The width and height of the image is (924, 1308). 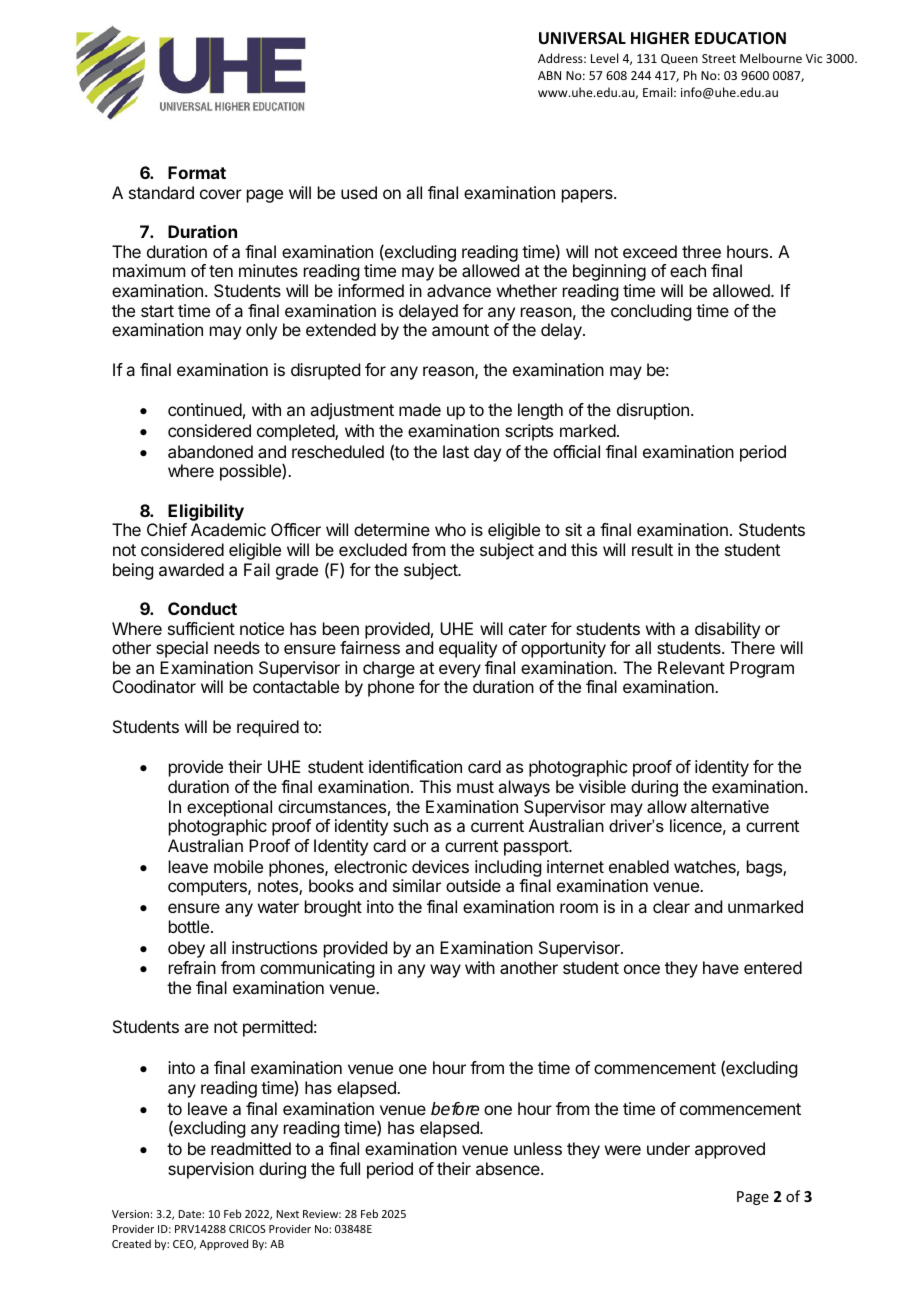 I want to click on outside, so click(x=473, y=885).
